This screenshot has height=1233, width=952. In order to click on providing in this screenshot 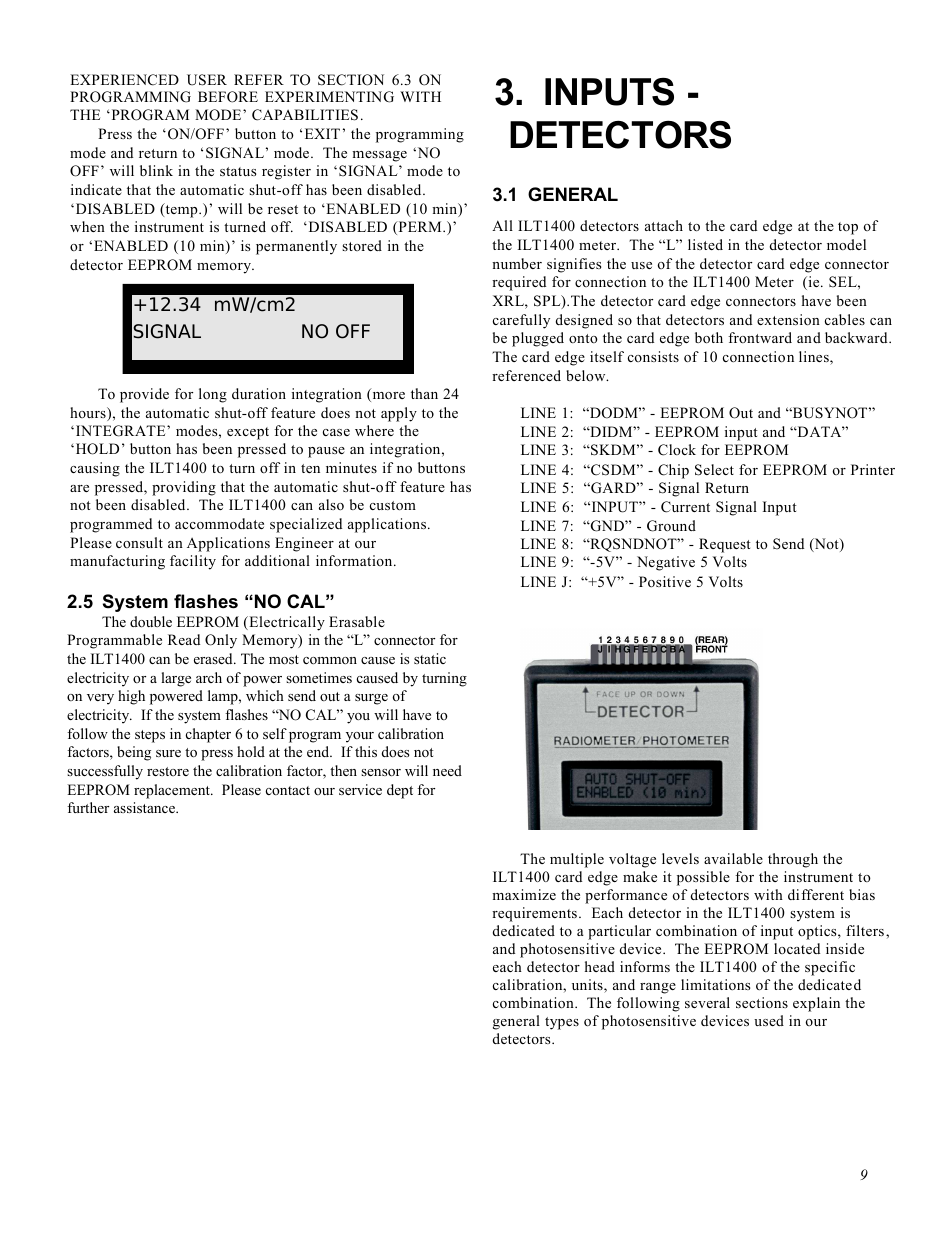, I will do `click(184, 488)`.
